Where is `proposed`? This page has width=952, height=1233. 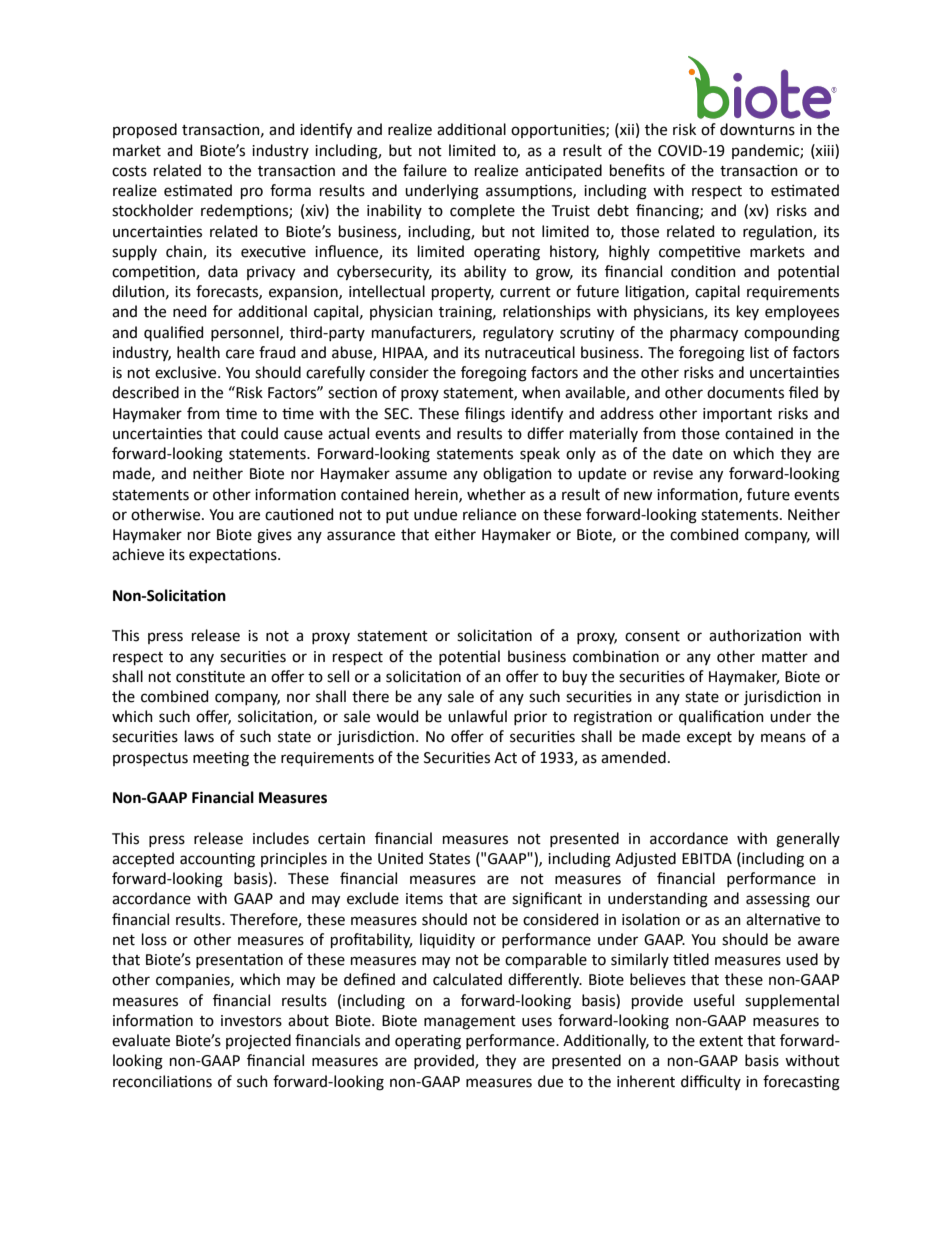
proposed is located at coordinates (145, 130).
